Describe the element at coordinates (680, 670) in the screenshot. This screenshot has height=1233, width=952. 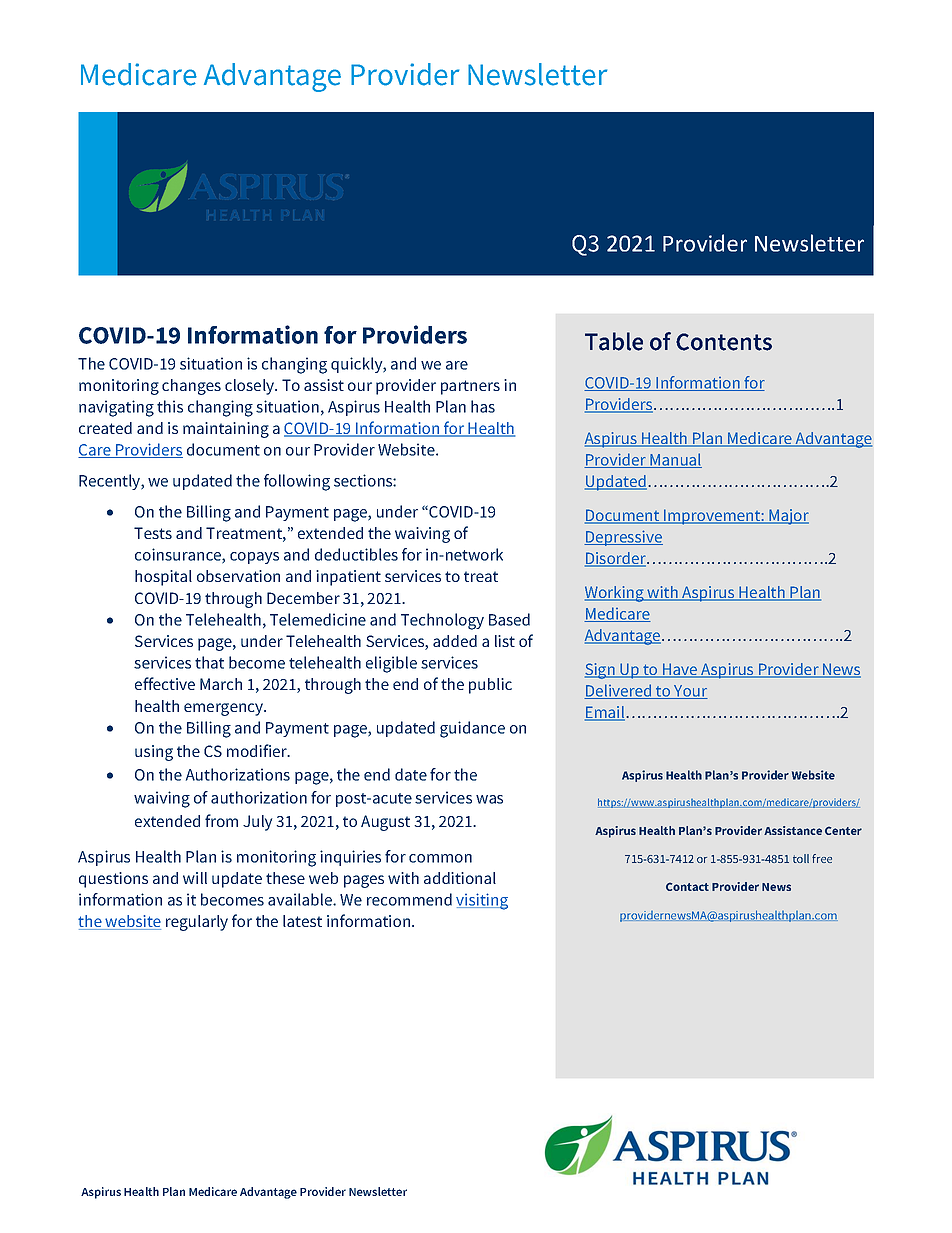
I see `Have` at that location.
